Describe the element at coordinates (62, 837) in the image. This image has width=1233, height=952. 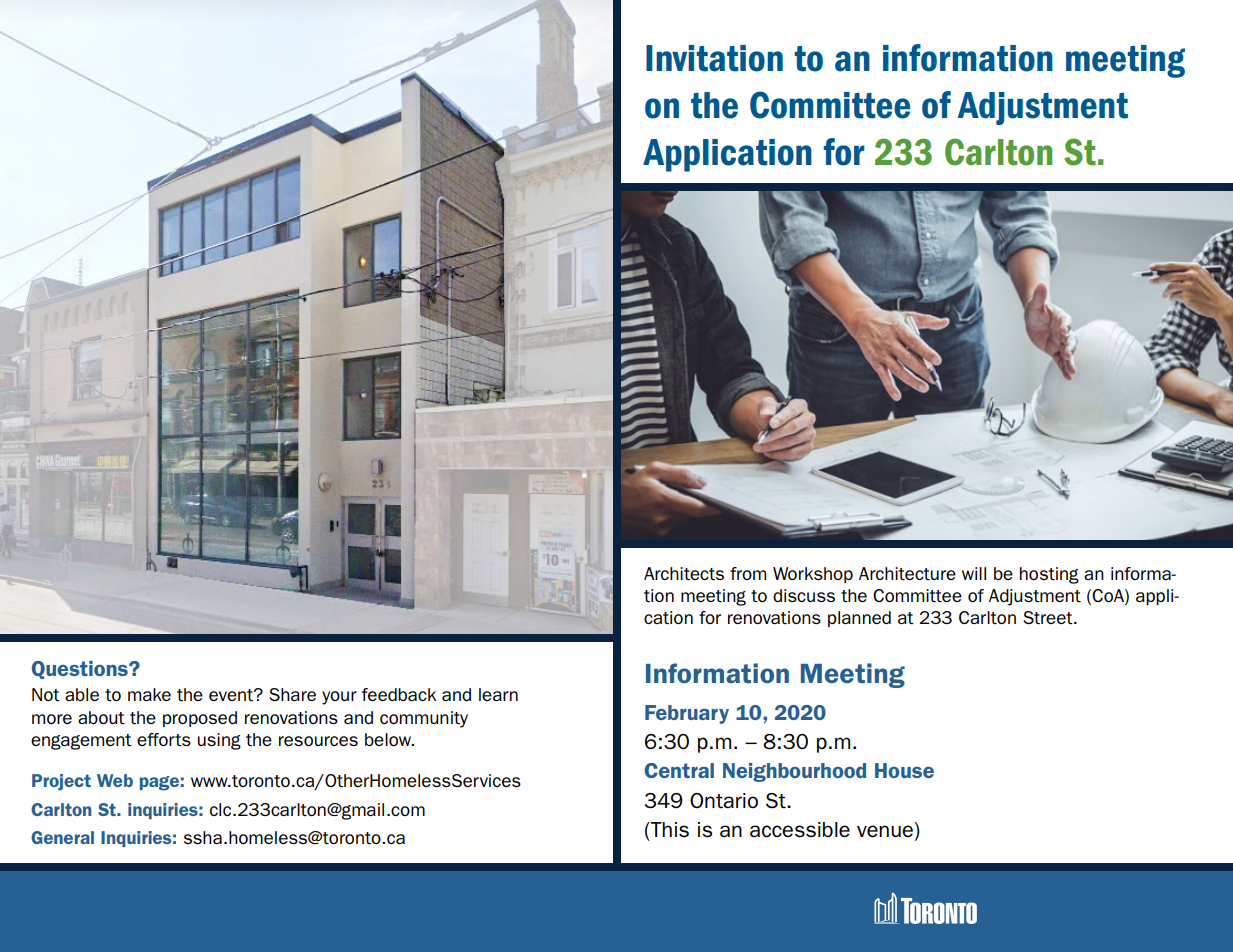
I see `General` at that location.
